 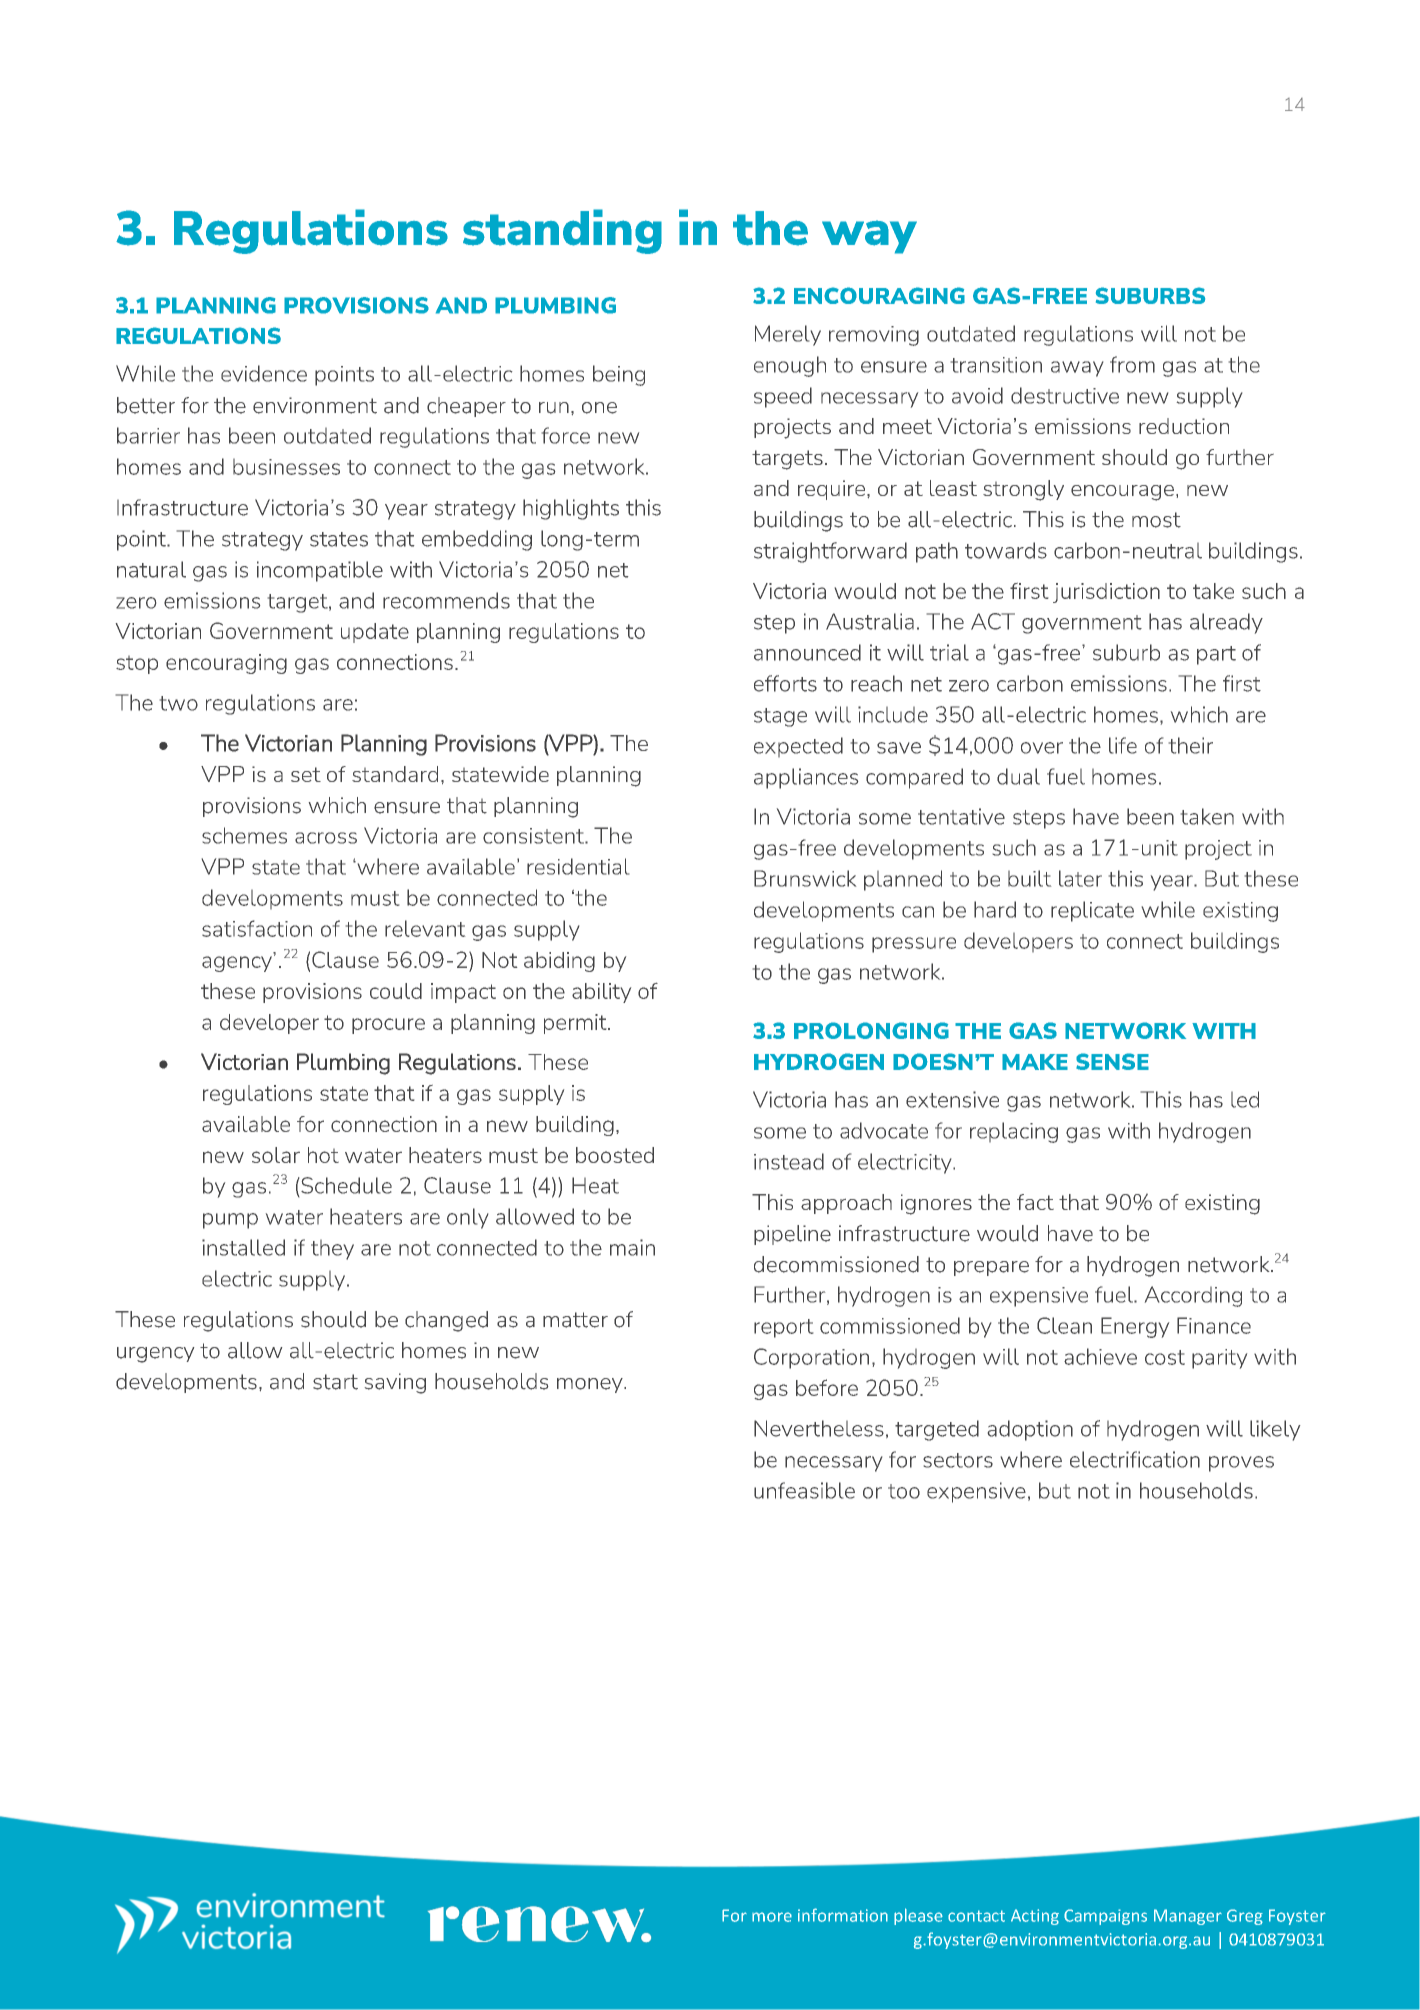 What do you see at coordinates (1112, 1061) in the page?
I see `SENSE` at bounding box center [1112, 1061].
